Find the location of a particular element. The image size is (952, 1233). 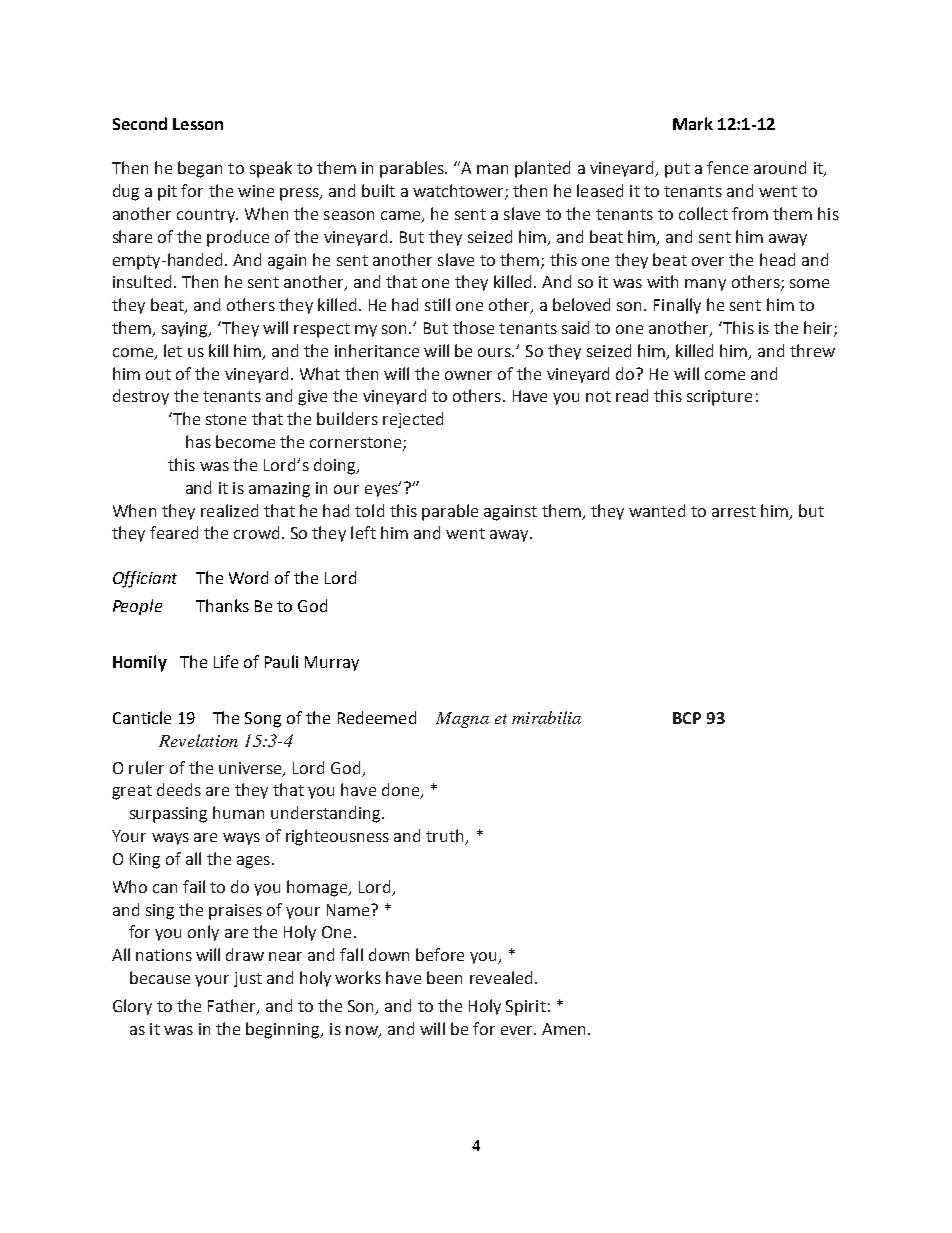

left is located at coordinates (363, 532).
